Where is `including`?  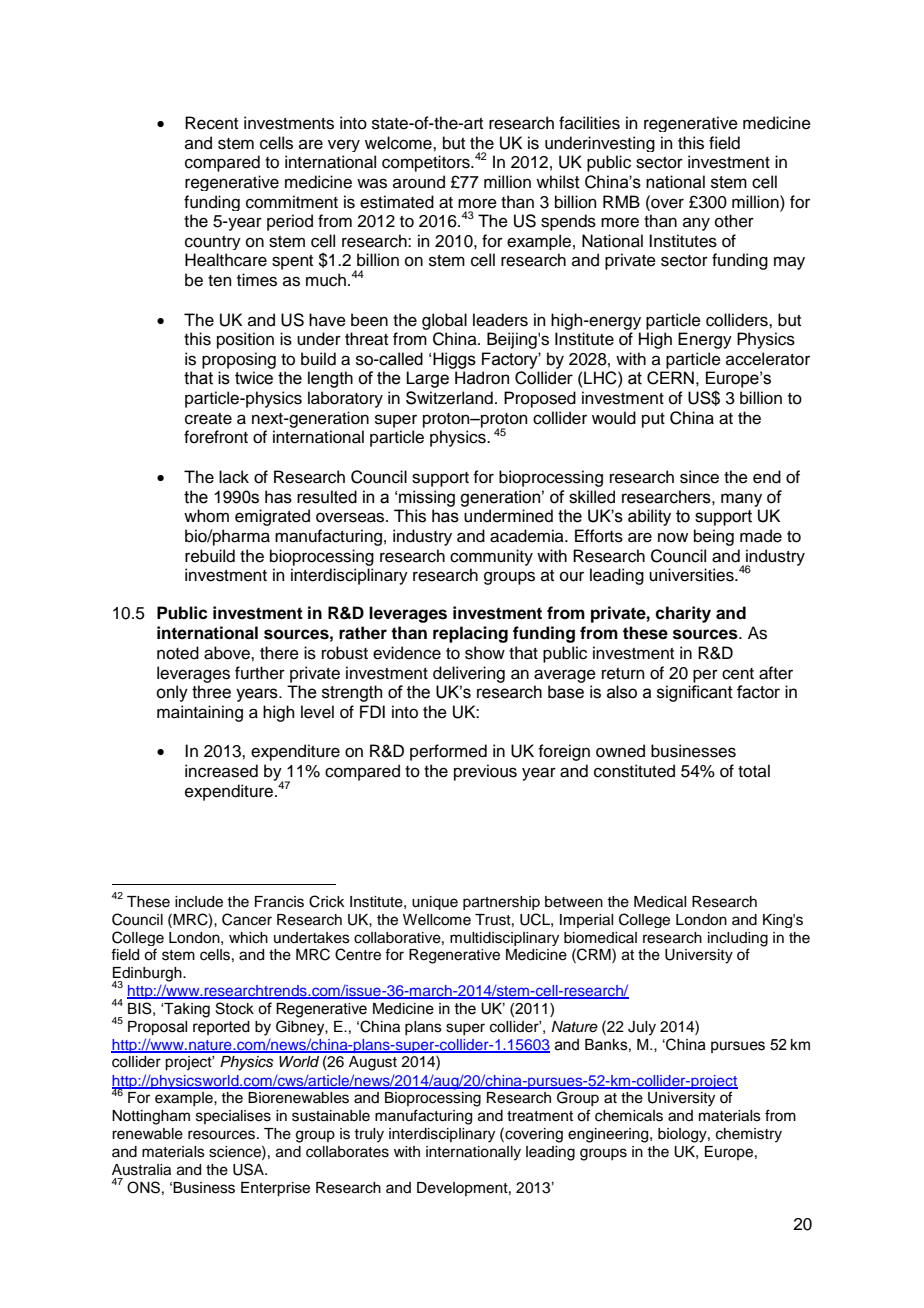
including is located at coordinates (738, 939).
